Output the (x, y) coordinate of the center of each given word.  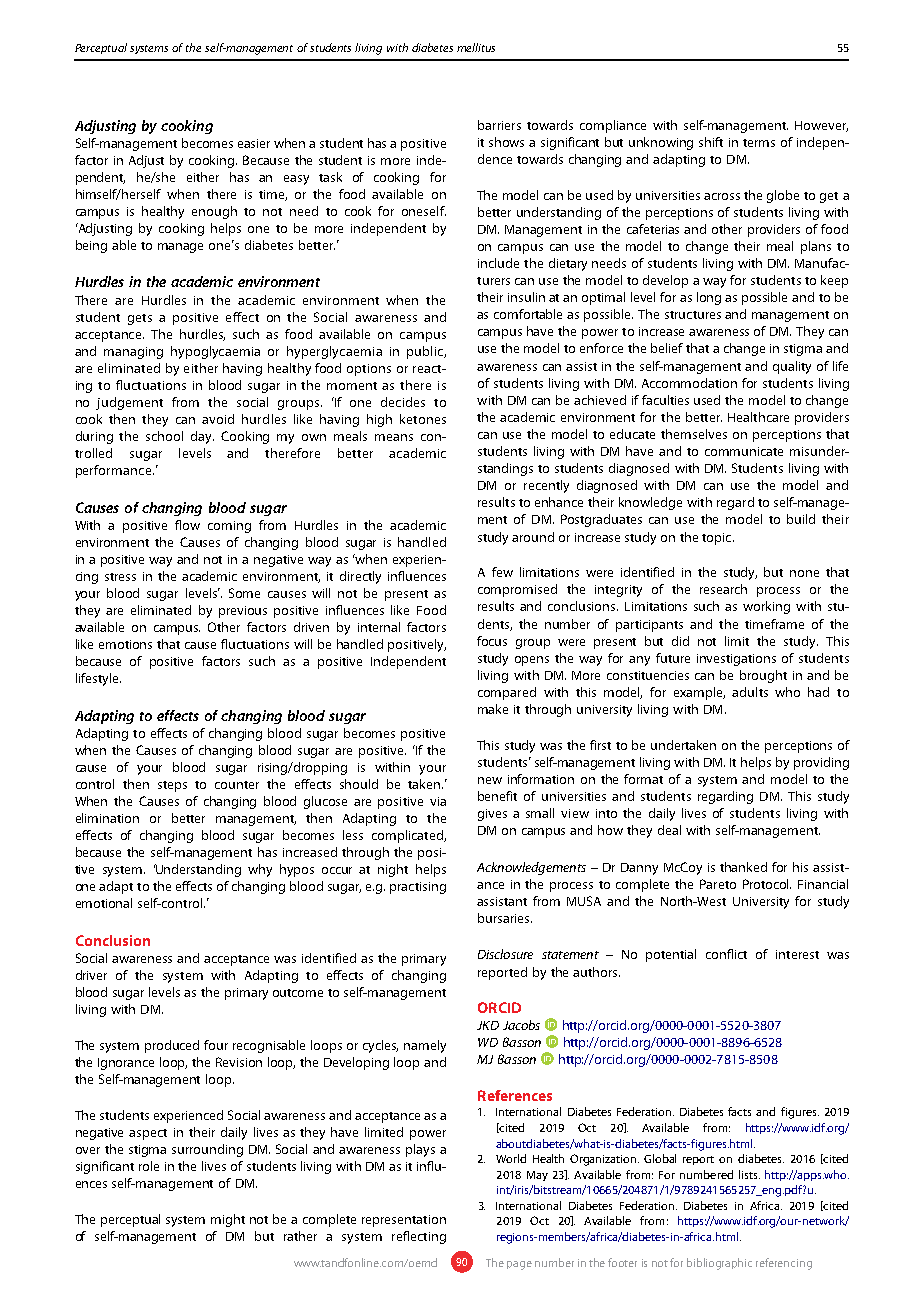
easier (254, 143)
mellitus (476, 47)
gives (492, 815)
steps (172, 786)
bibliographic (719, 1264)
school (164, 436)
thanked (743, 867)
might (228, 1220)
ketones (423, 419)
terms (759, 143)
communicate (744, 451)
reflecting (419, 1237)
